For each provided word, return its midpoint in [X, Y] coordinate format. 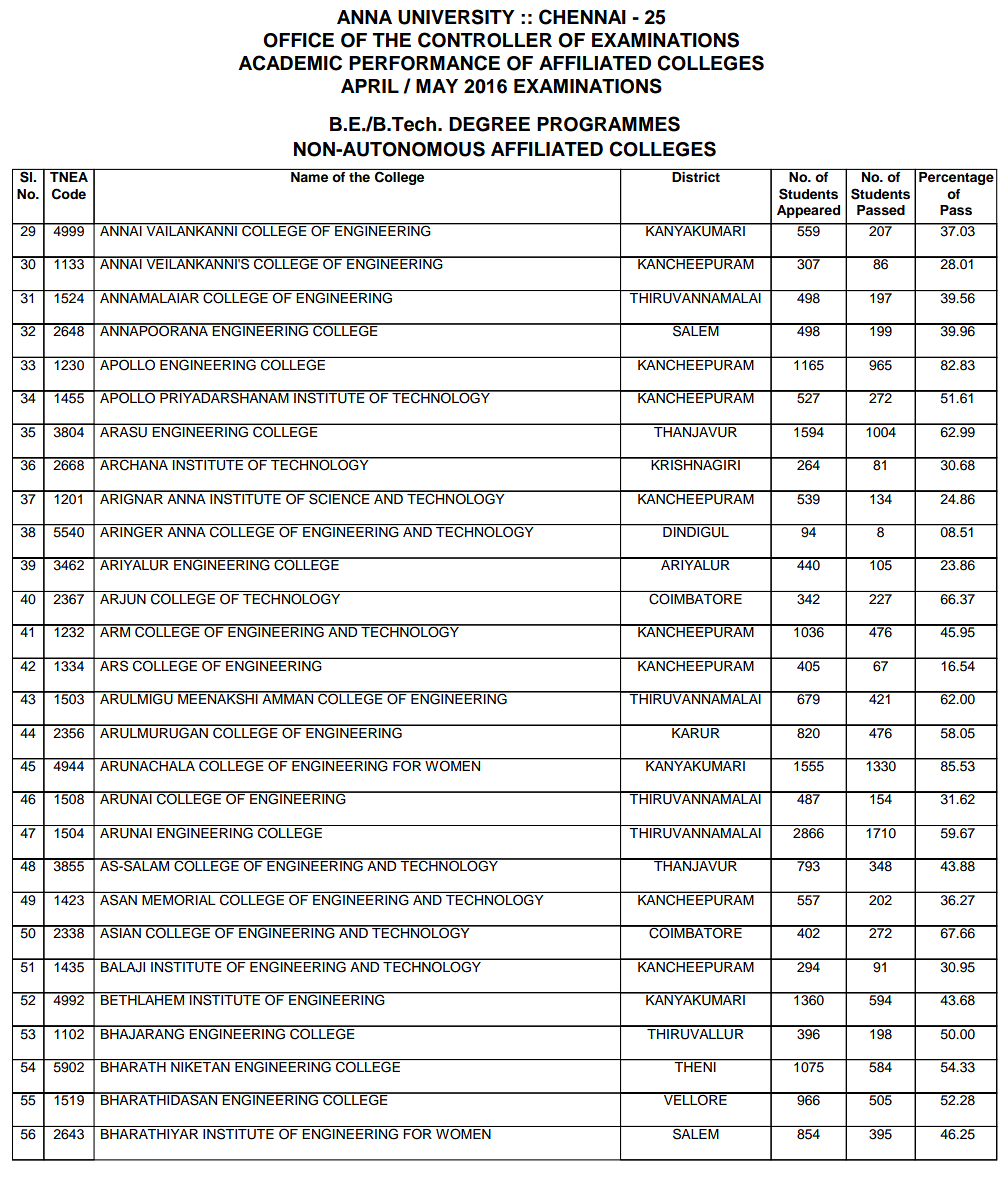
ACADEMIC [290, 63]
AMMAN [288, 698]
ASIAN [120, 932]
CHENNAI [582, 17]
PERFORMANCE [424, 63]
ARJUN [123, 598]
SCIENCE [339, 498]
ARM [115, 631]
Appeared [808, 211]
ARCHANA [134, 464]
